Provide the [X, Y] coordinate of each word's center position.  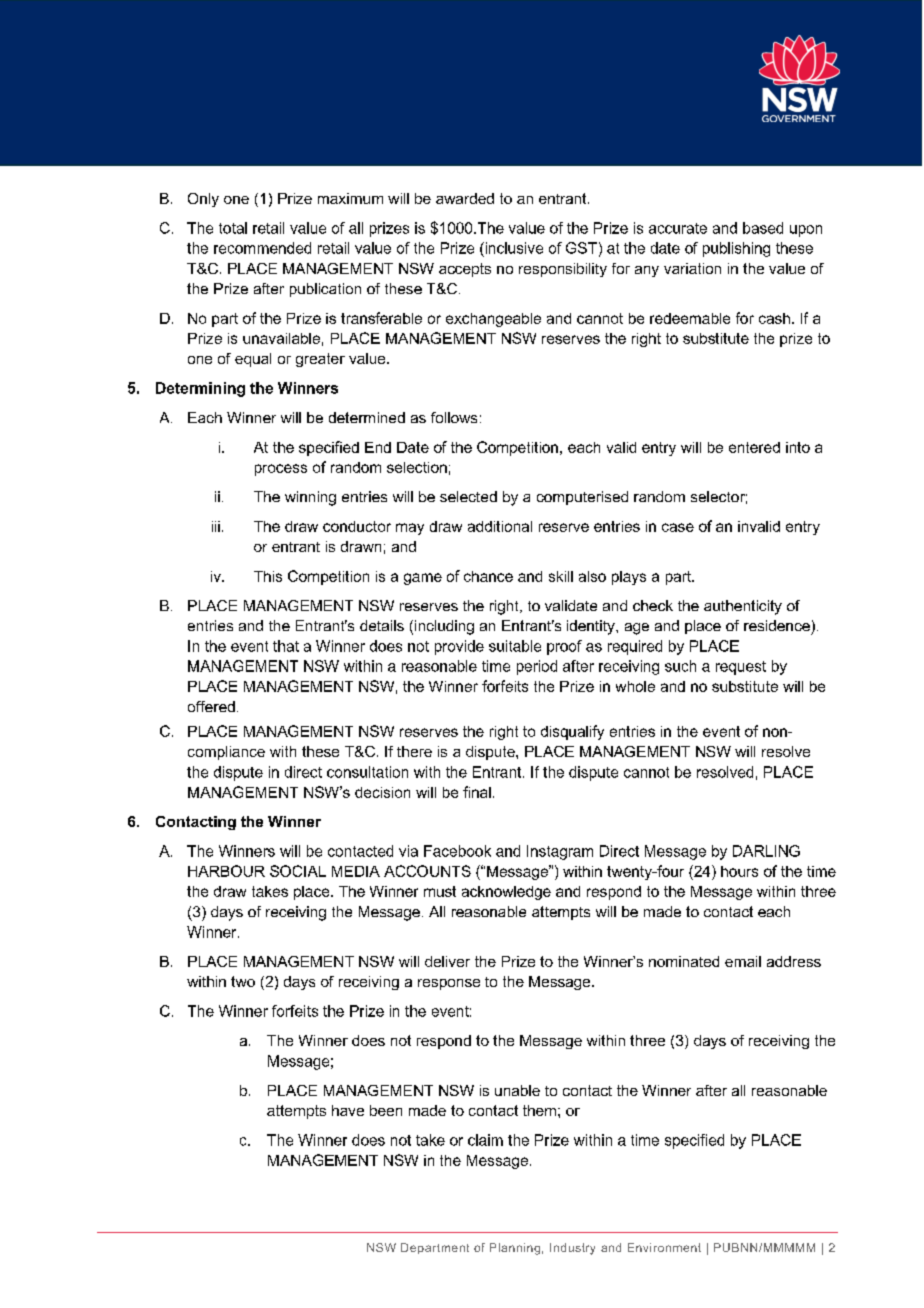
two [243, 981]
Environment [664, 1247]
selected [468, 496]
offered [211, 706]
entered [754, 447]
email [743, 961]
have [348, 1110]
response [449, 984]
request [741, 668]
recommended [262, 248]
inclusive [513, 248]
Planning [515, 1249]
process [281, 470]
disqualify [572, 732]
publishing [736, 249]
